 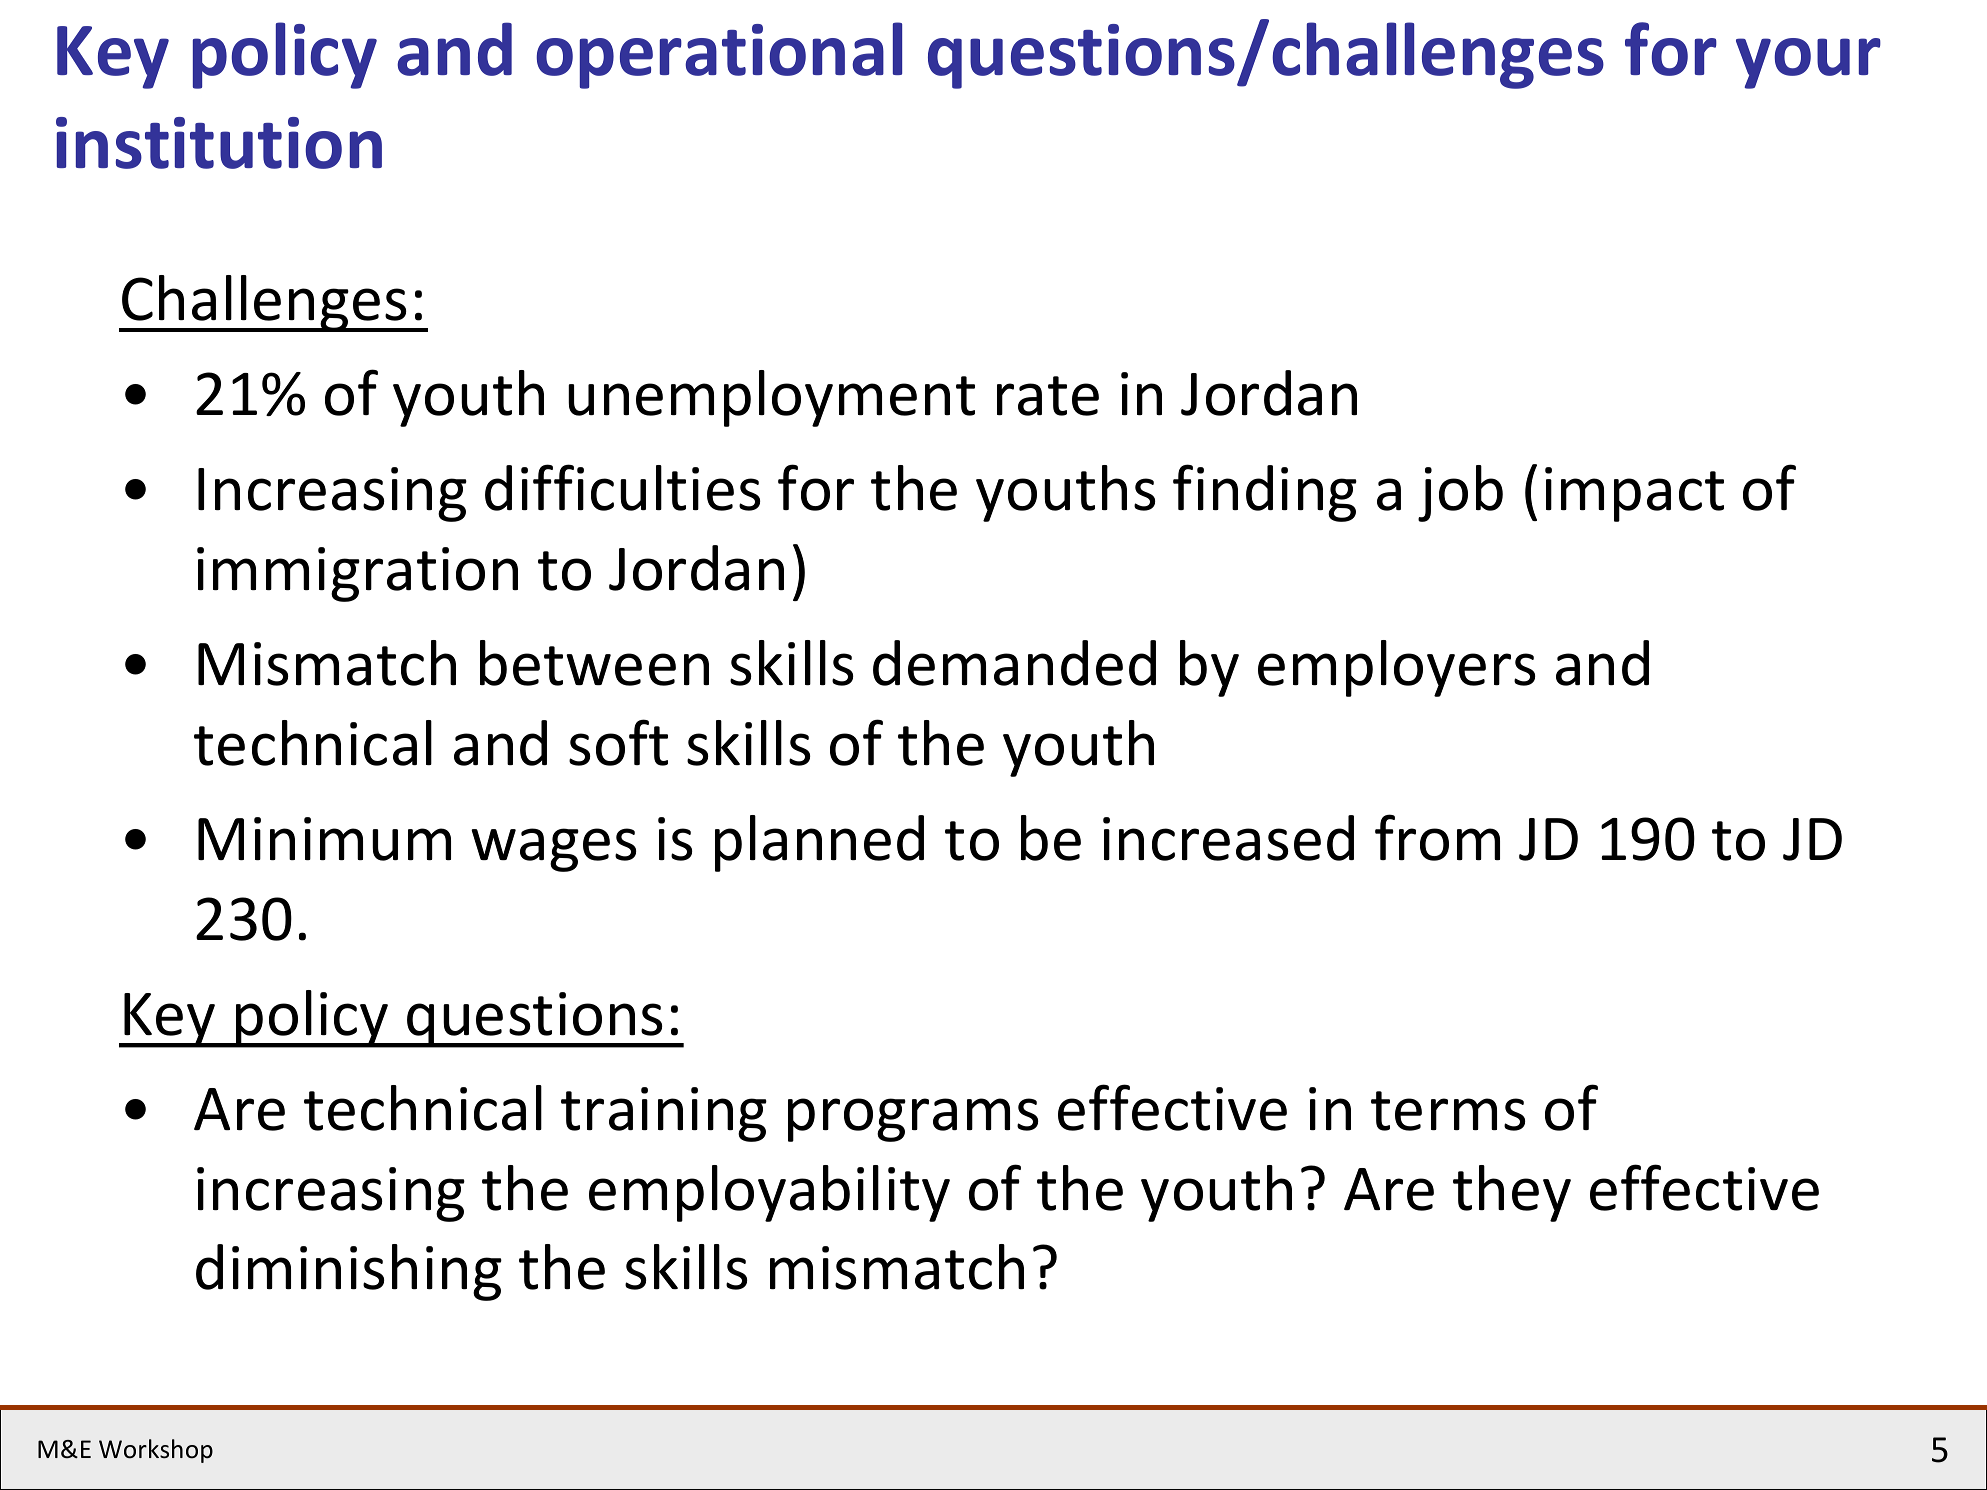 I want to click on they, so click(x=1512, y=1193).
